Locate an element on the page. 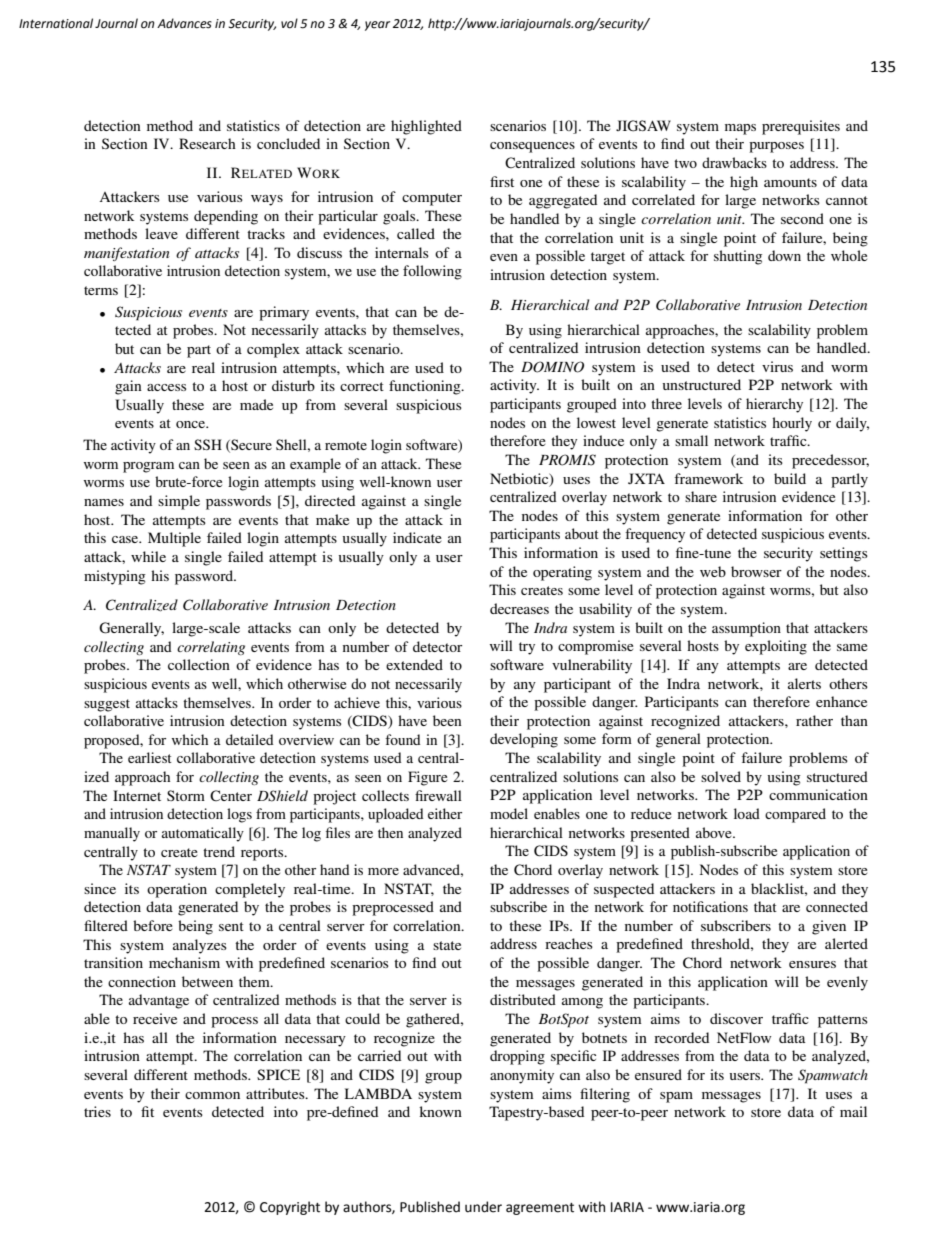  correlating is located at coordinates (211, 648).
